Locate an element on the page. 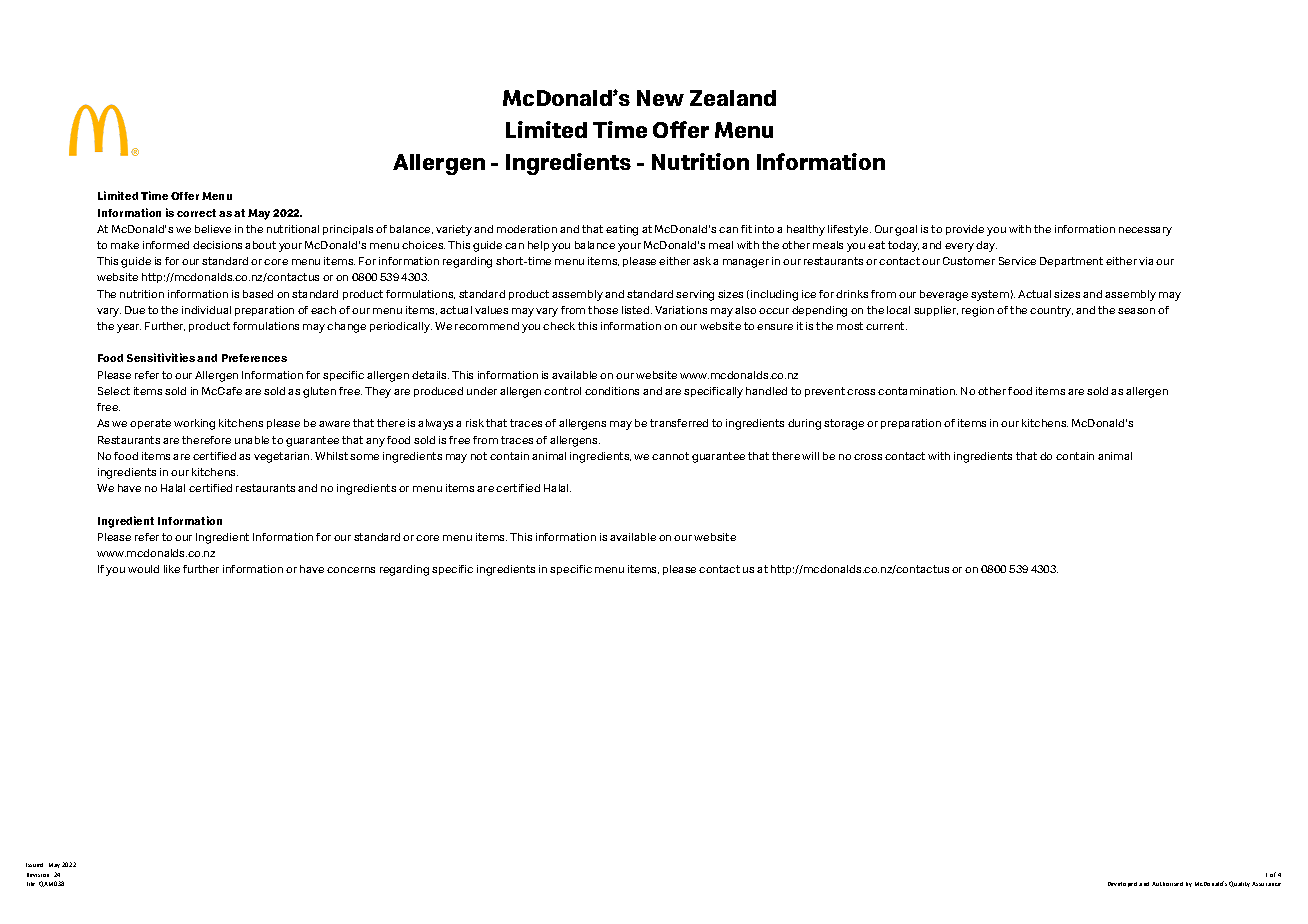 The image size is (1308, 924). cannot is located at coordinates (670, 456).
